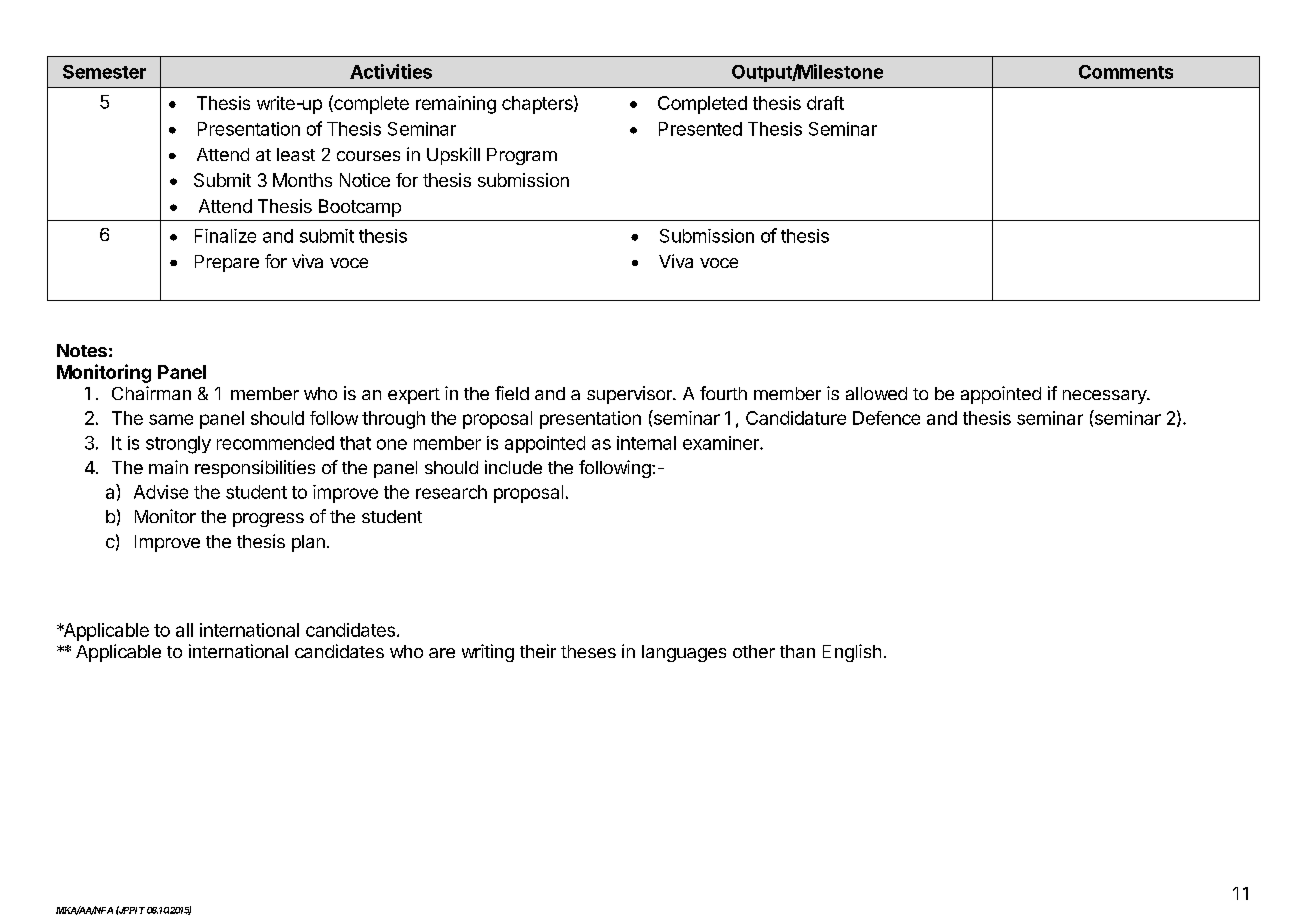  What do you see at coordinates (488, 653) in the image?
I see `writing` at bounding box center [488, 653].
